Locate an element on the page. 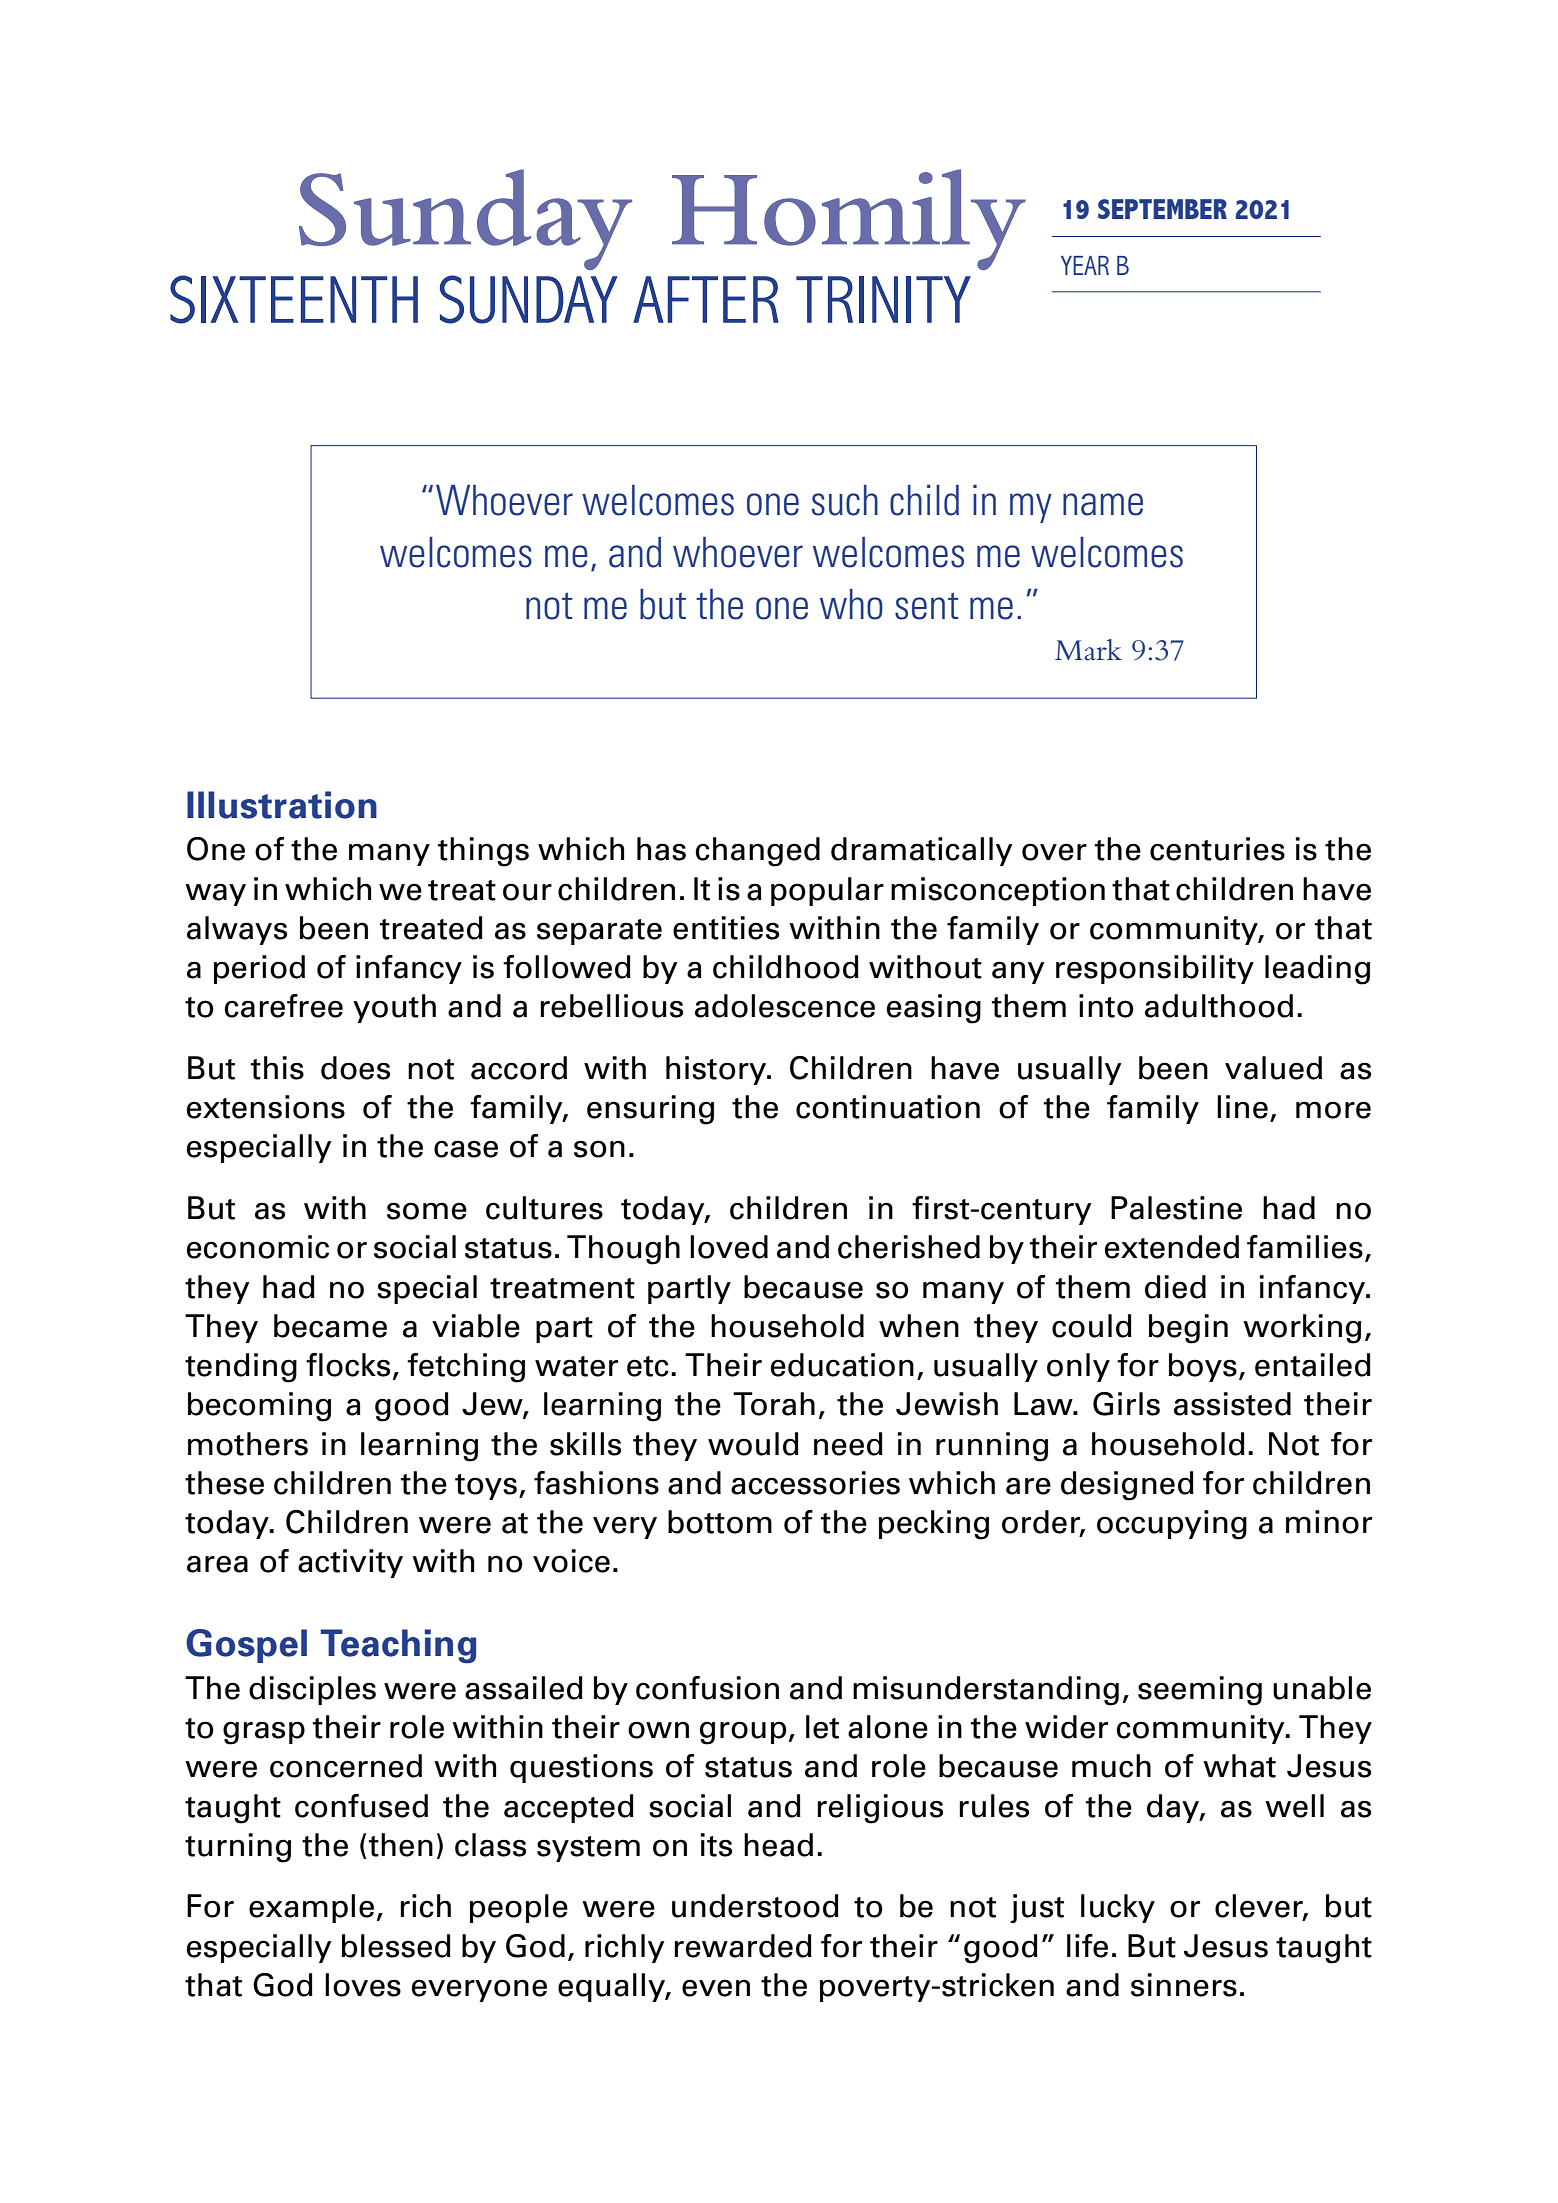 The image size is (1558, 2203). does is located at coordinates (355, 1068).
